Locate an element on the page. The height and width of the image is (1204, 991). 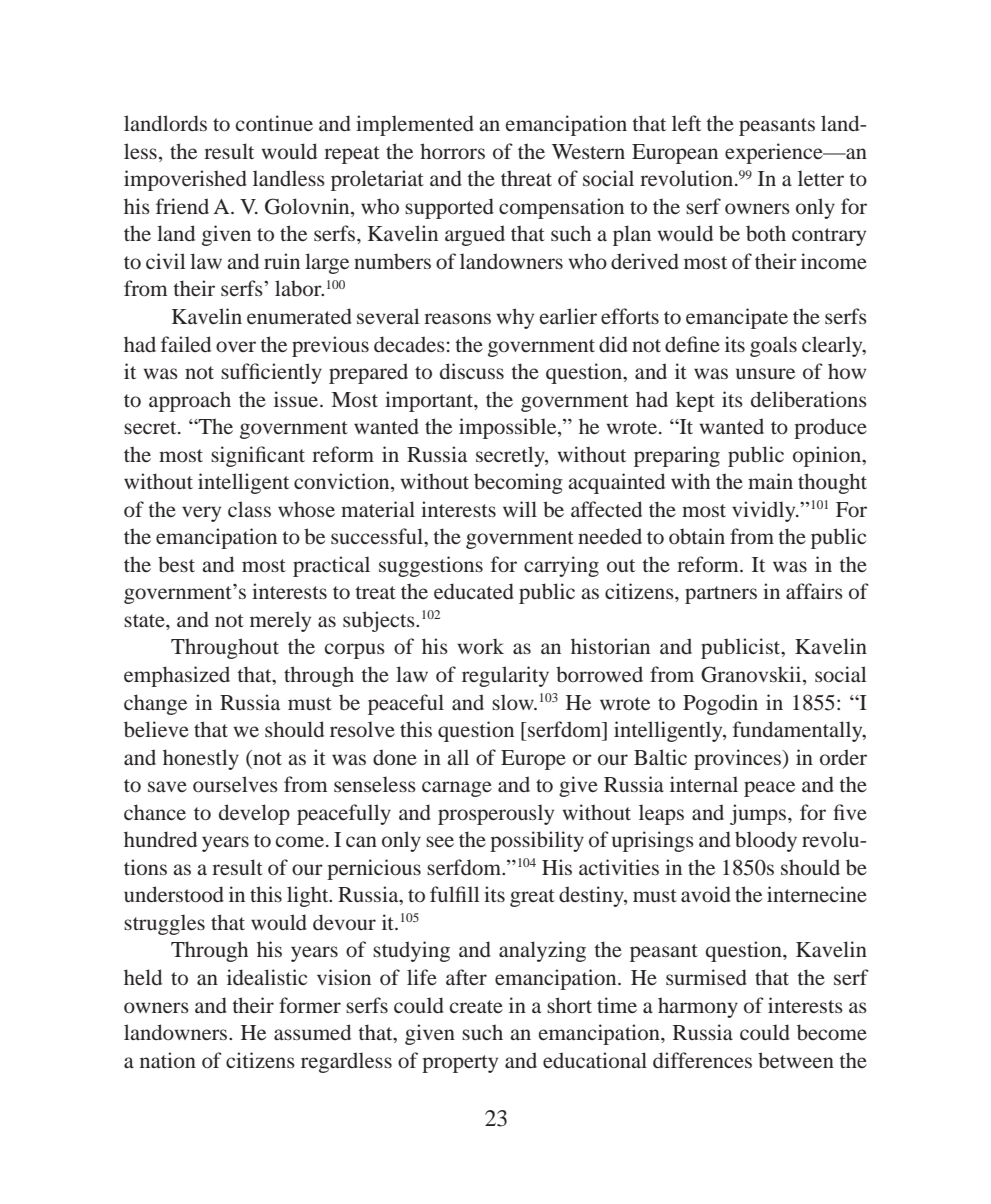
nation is located at coordinates (168, 1060).
